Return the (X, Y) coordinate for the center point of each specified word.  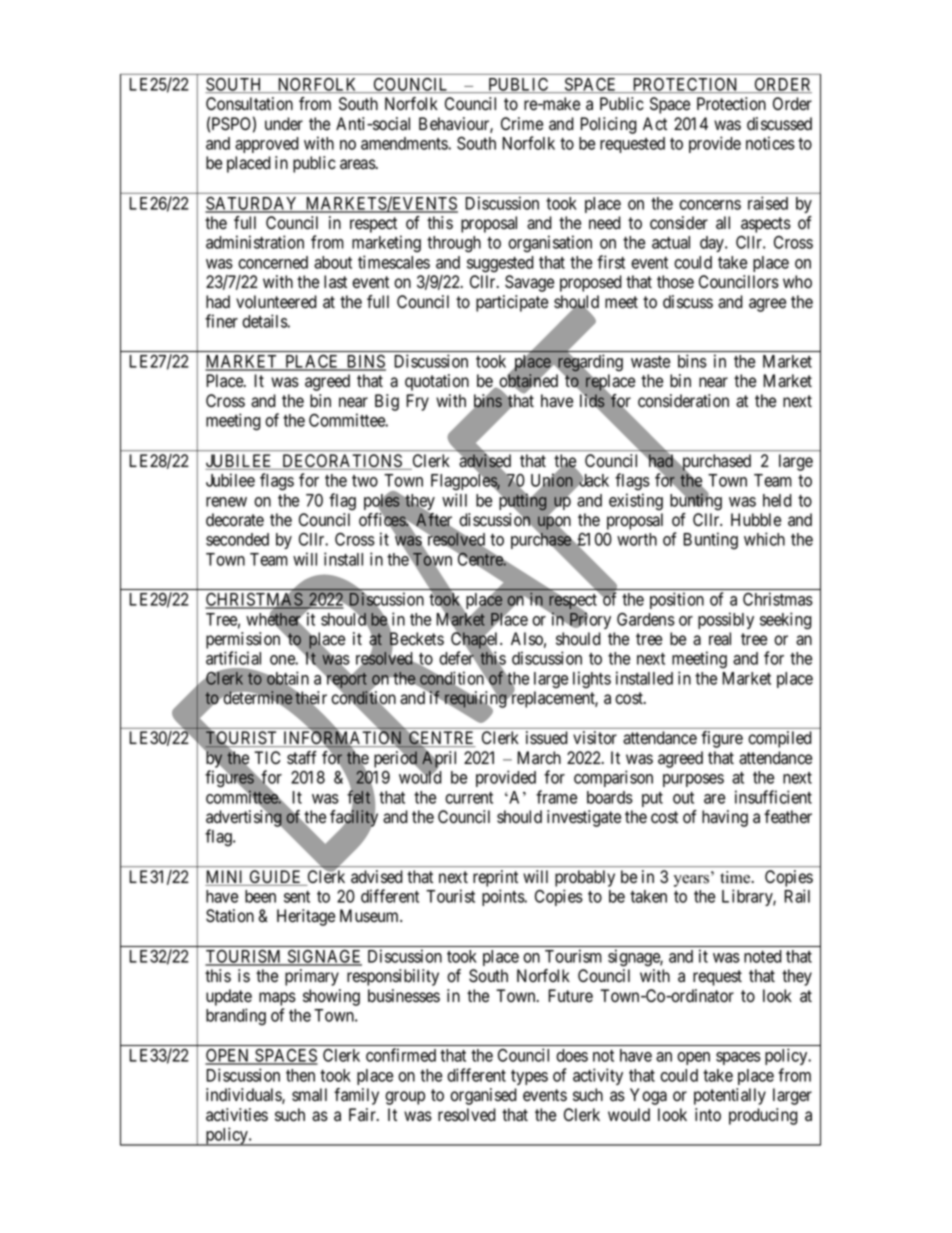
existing (636, 502)
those (675, 282)
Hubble (756, 520)
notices (770, 143)
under (284, 124)
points (503, 897)
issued (547, 738)
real (720, 639)
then (300, 1075)
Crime (522, 124)
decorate (235, 520)
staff (302, 758)
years (691, 881)
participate (512, 303)
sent (297, 897)
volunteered (276, 302)
